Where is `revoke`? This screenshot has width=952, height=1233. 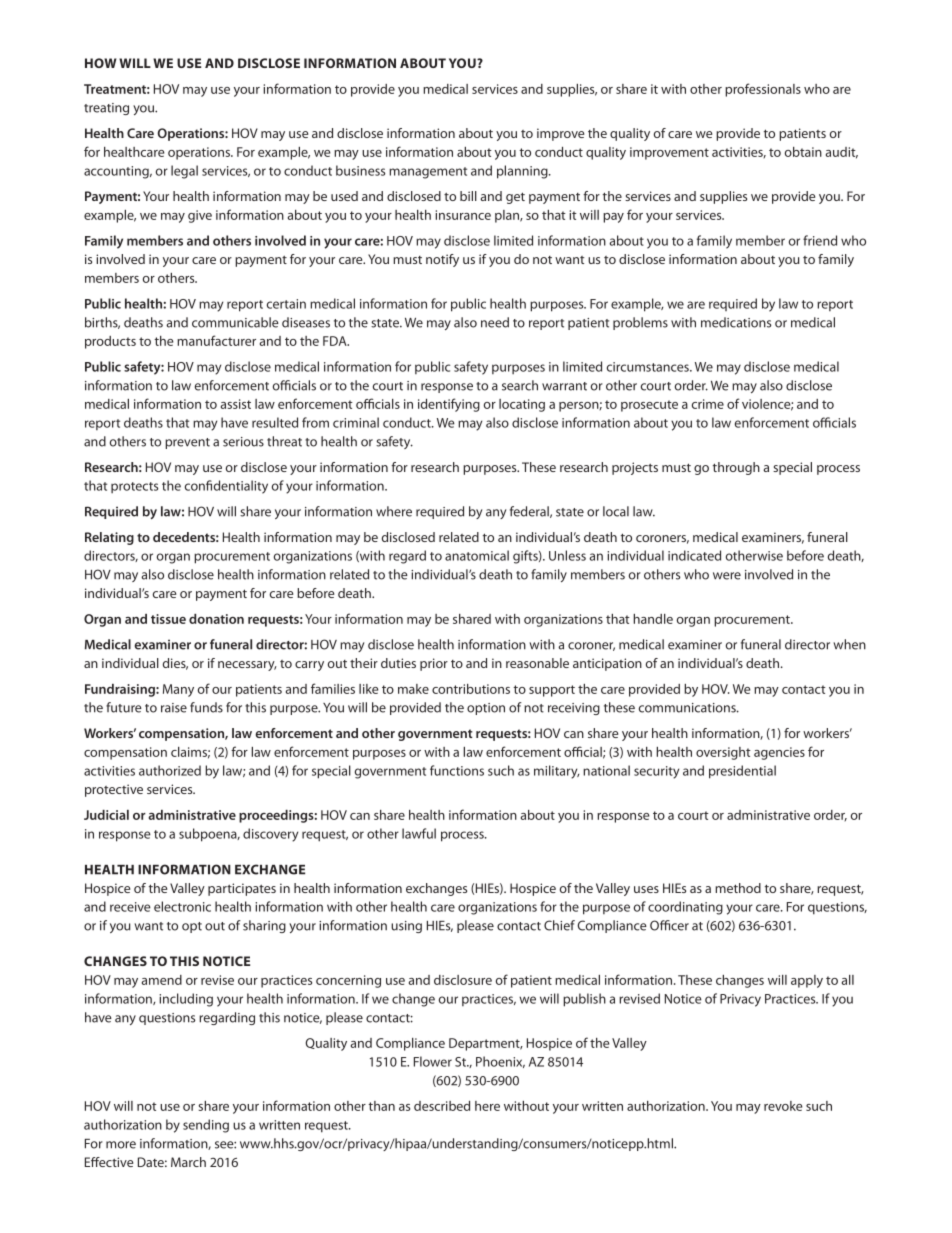 revoke is located at coordinates (783, 1106).
